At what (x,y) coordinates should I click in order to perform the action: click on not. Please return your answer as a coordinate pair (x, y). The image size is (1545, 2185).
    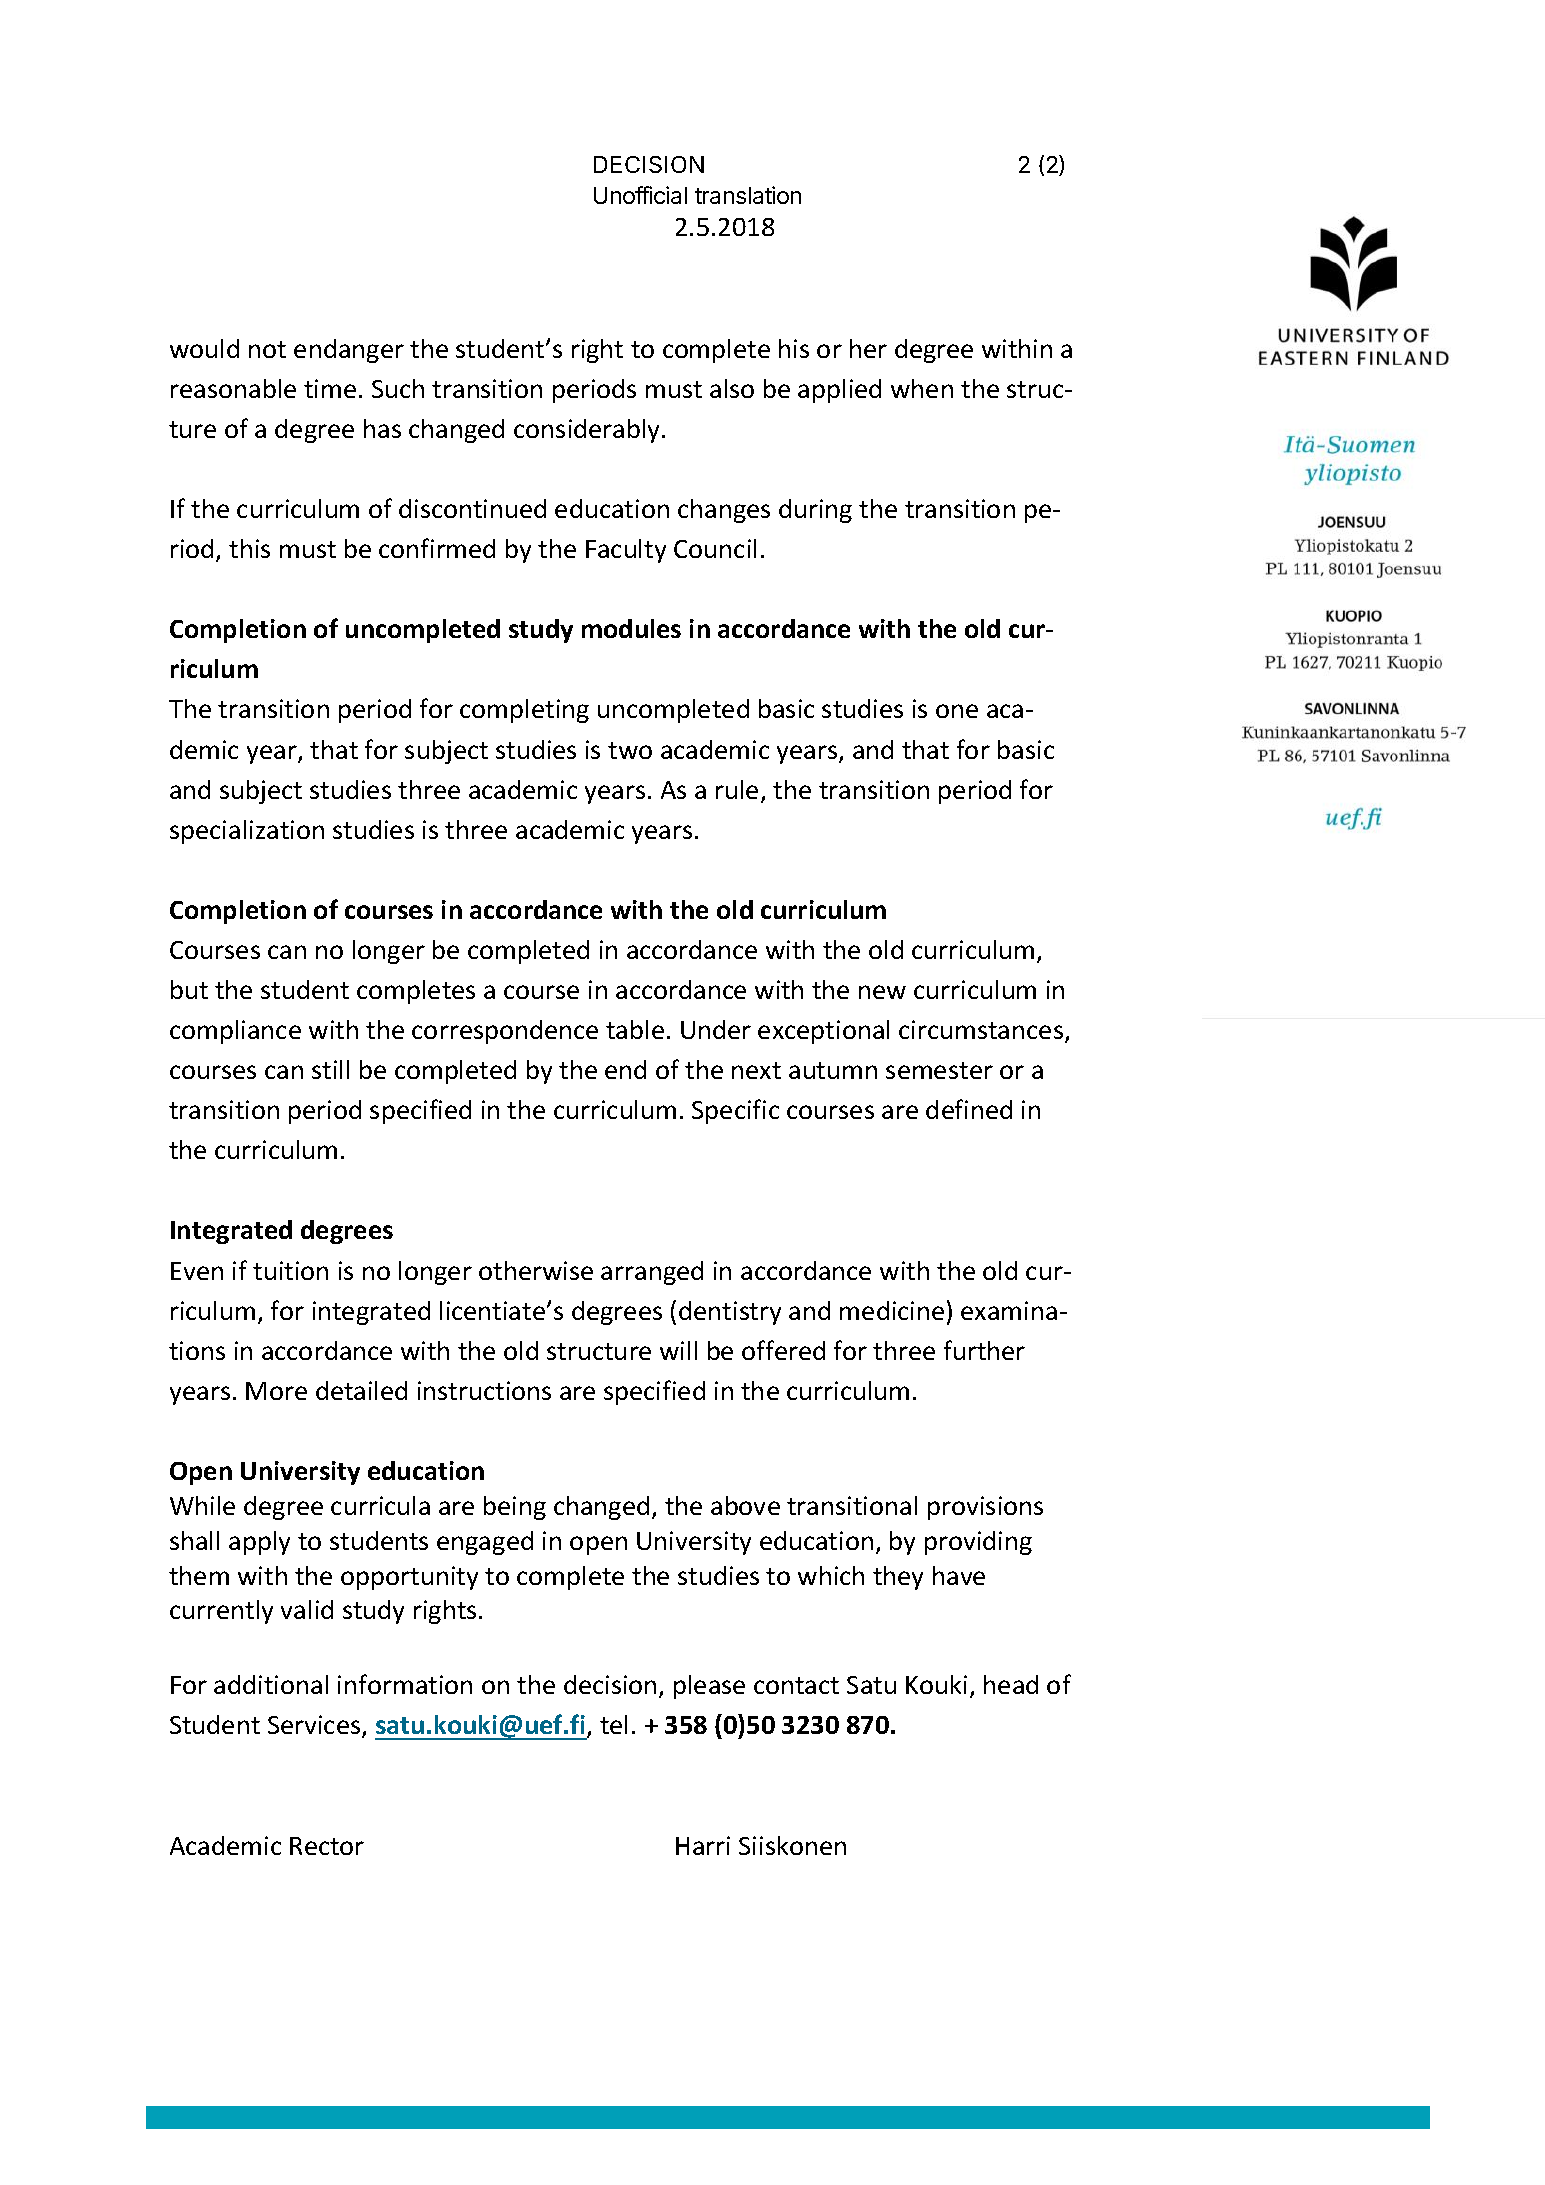
    Looking at the image, I should click on (267, 349).
